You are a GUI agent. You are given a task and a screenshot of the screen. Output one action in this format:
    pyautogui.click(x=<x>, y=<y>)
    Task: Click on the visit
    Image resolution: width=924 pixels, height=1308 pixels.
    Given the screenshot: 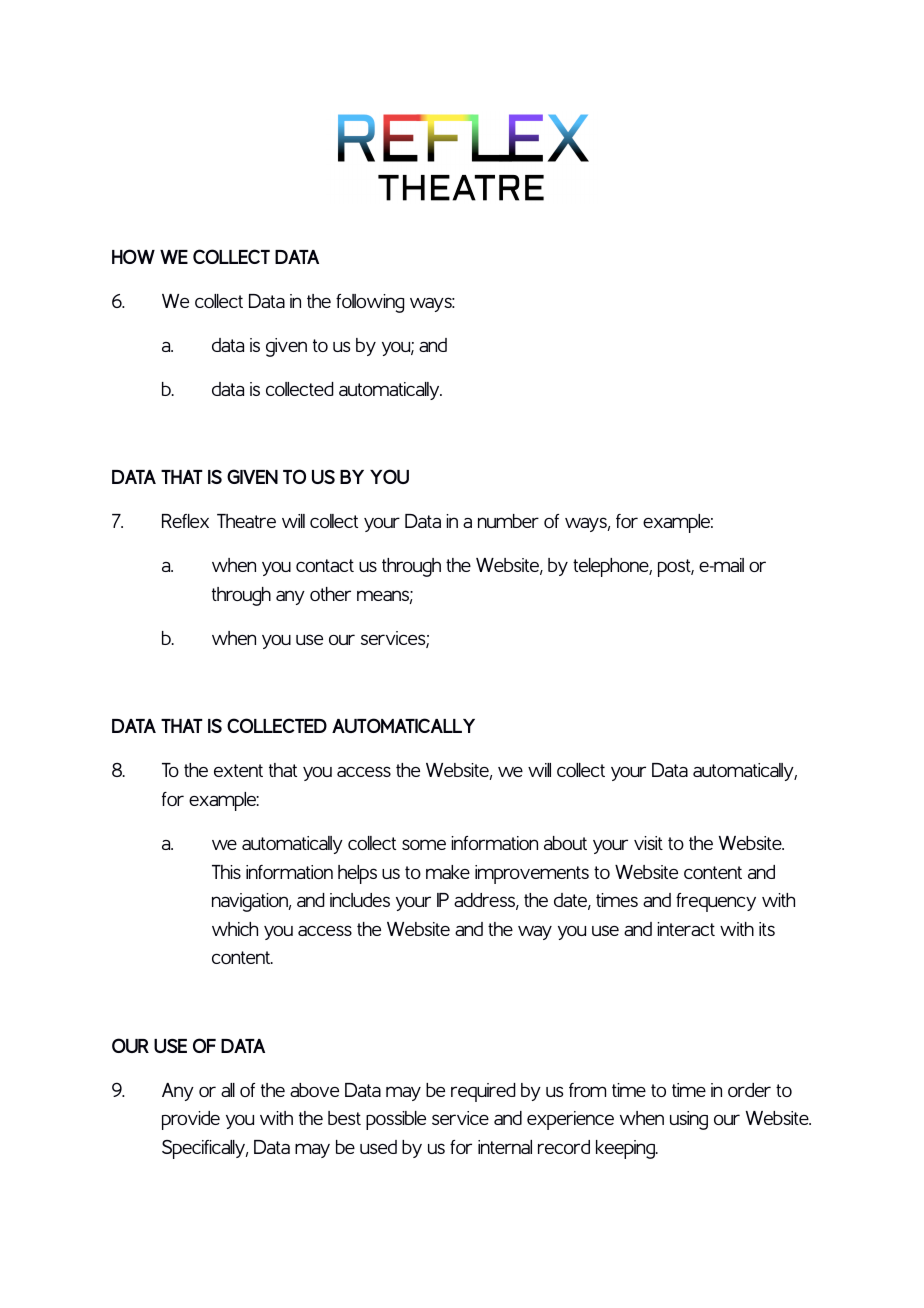 What is the action you would take?
    pyautogui.click(x=648, y=843)
